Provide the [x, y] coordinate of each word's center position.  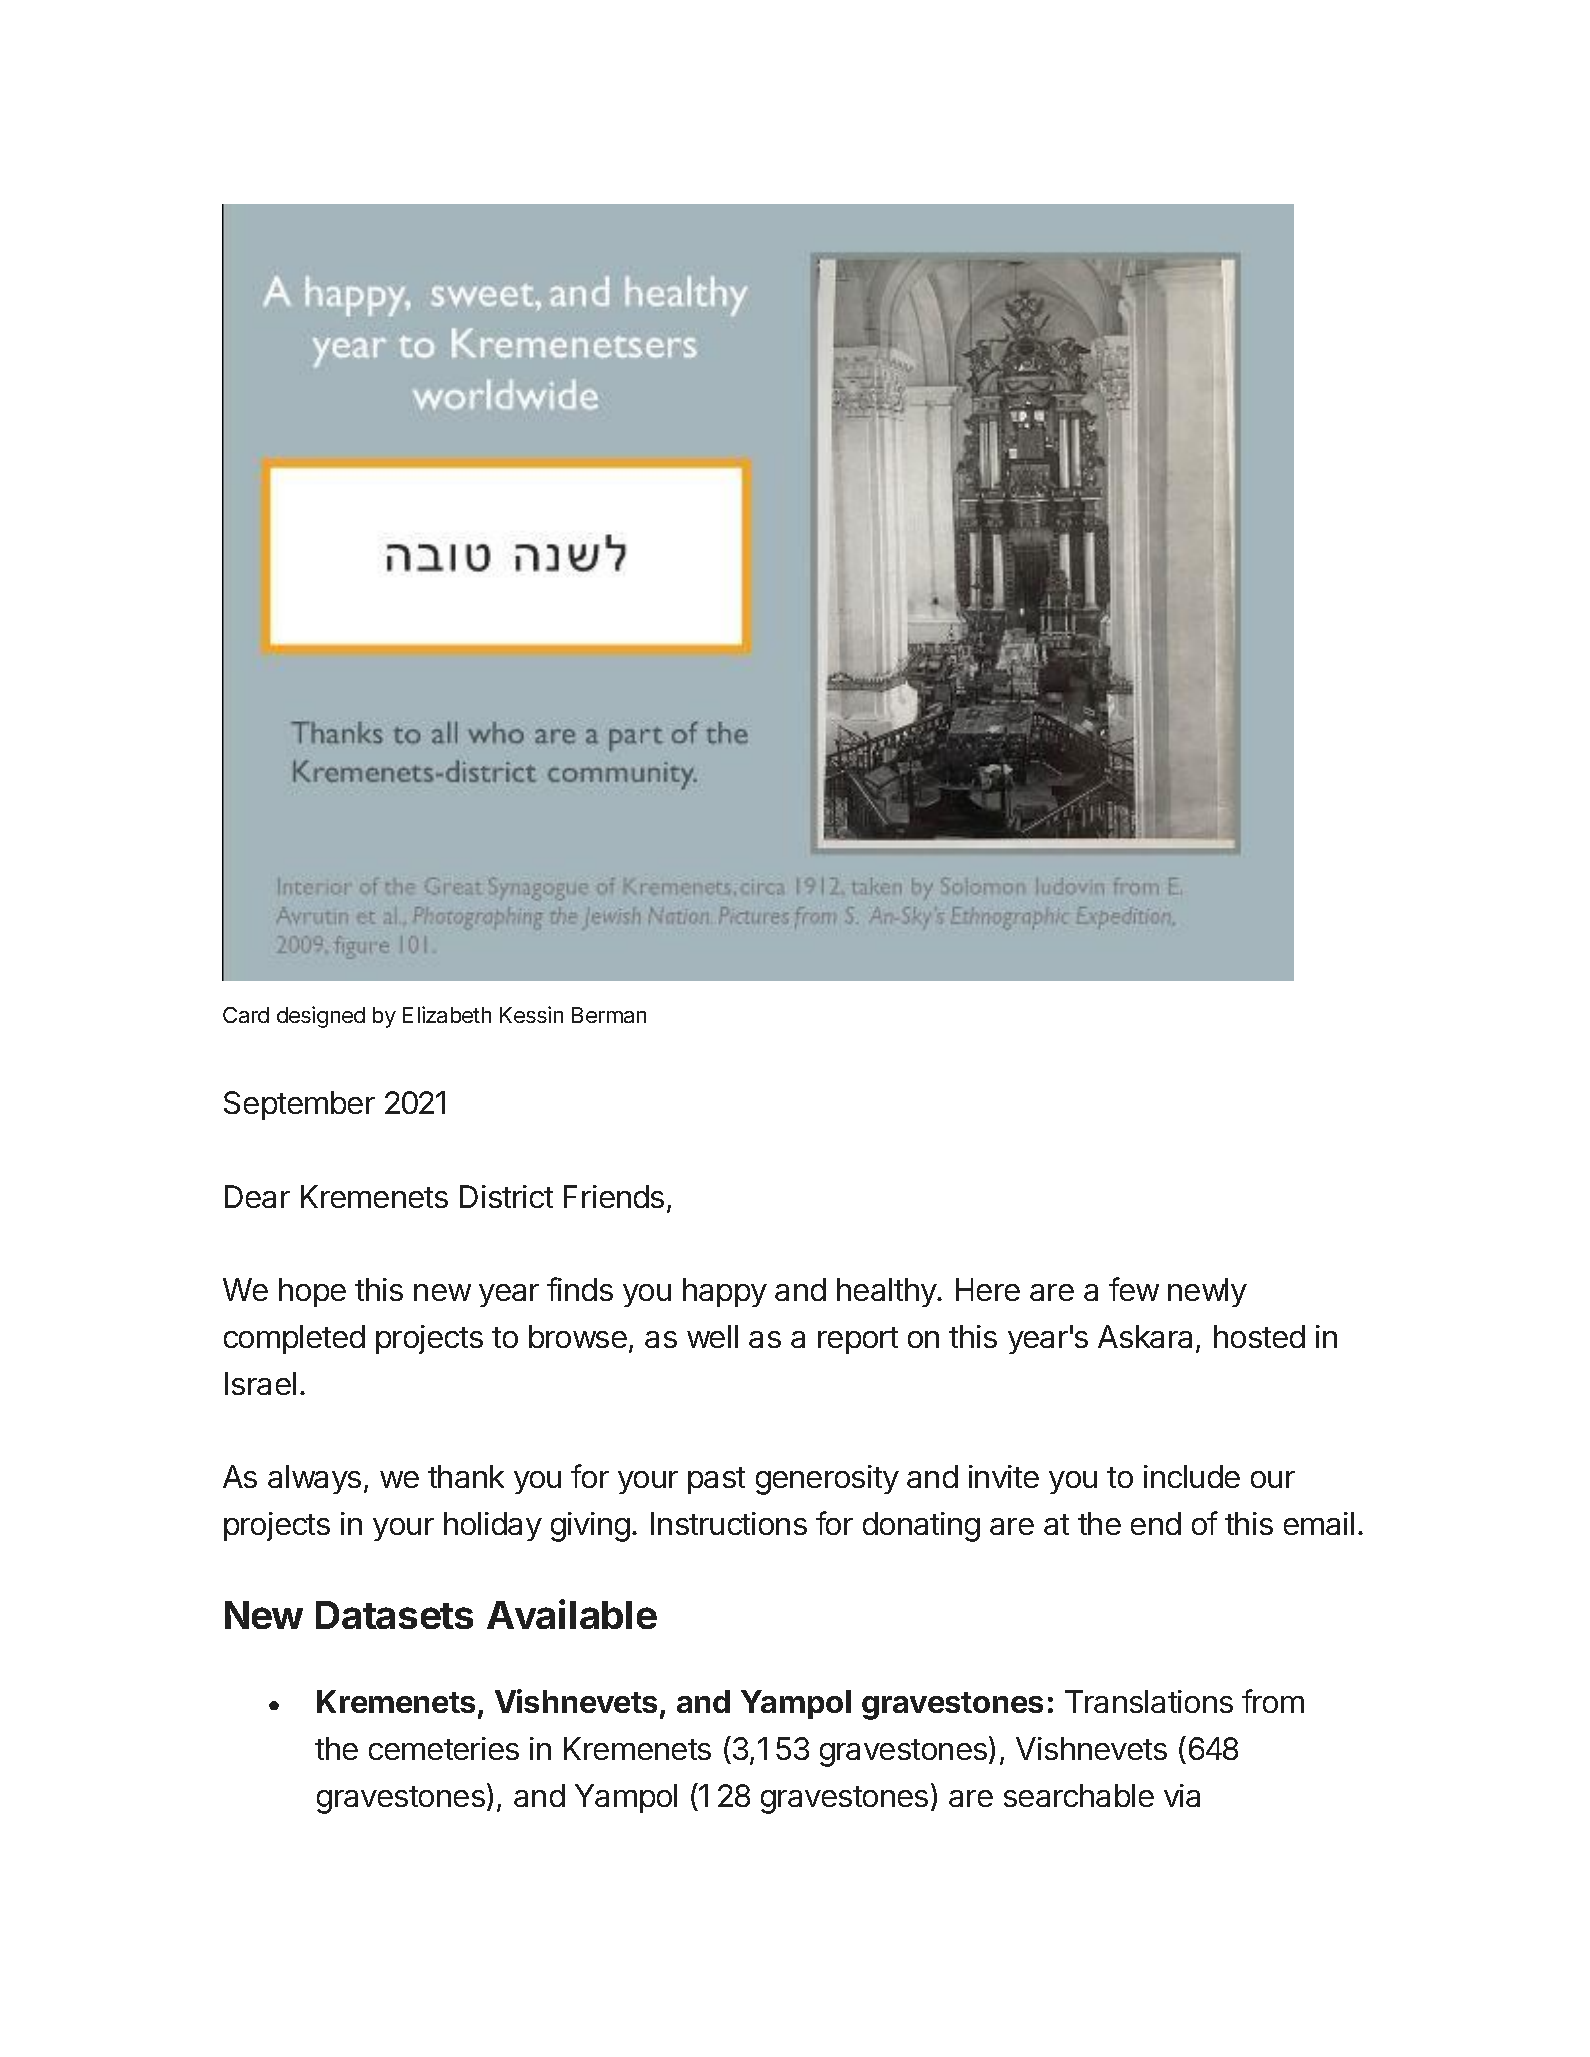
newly [1207, 1292]
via [1182, 1795]
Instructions [729, 1523]
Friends [614, 1196]
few [1134, 1289]
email [1319, 1523]
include [1192, 1476]
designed [321, 1017]
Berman [609, 1015]
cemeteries [444, 1748]
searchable [1079, 1795]
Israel [260, 1383]
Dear [257, 1196]
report [858, 1340]
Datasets [394, 1615]
